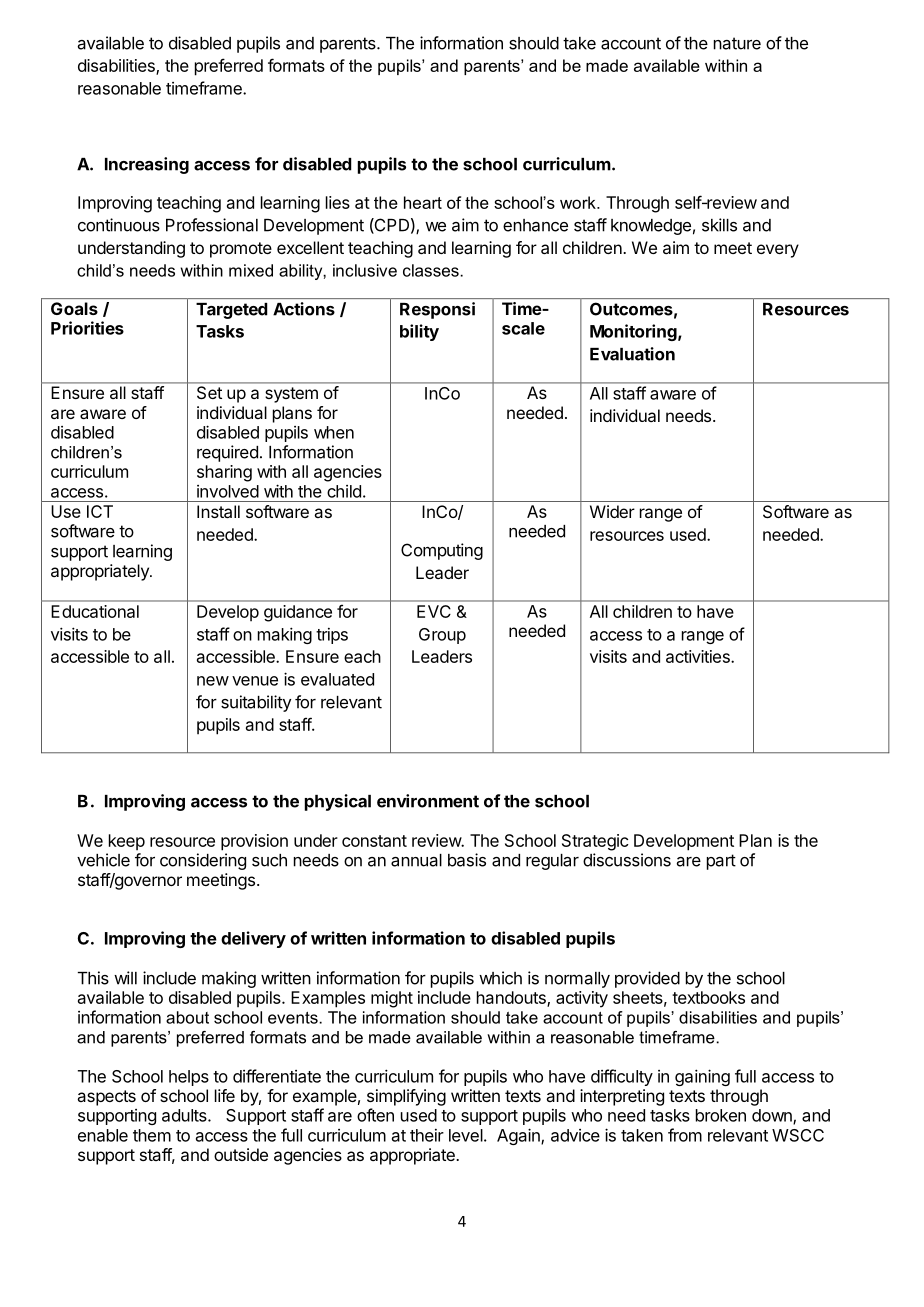 The image size is (924, 1307). What do you see at coordinates (147, 165) in the document?
I see `Increasing` at bounding box center [147, 165].
